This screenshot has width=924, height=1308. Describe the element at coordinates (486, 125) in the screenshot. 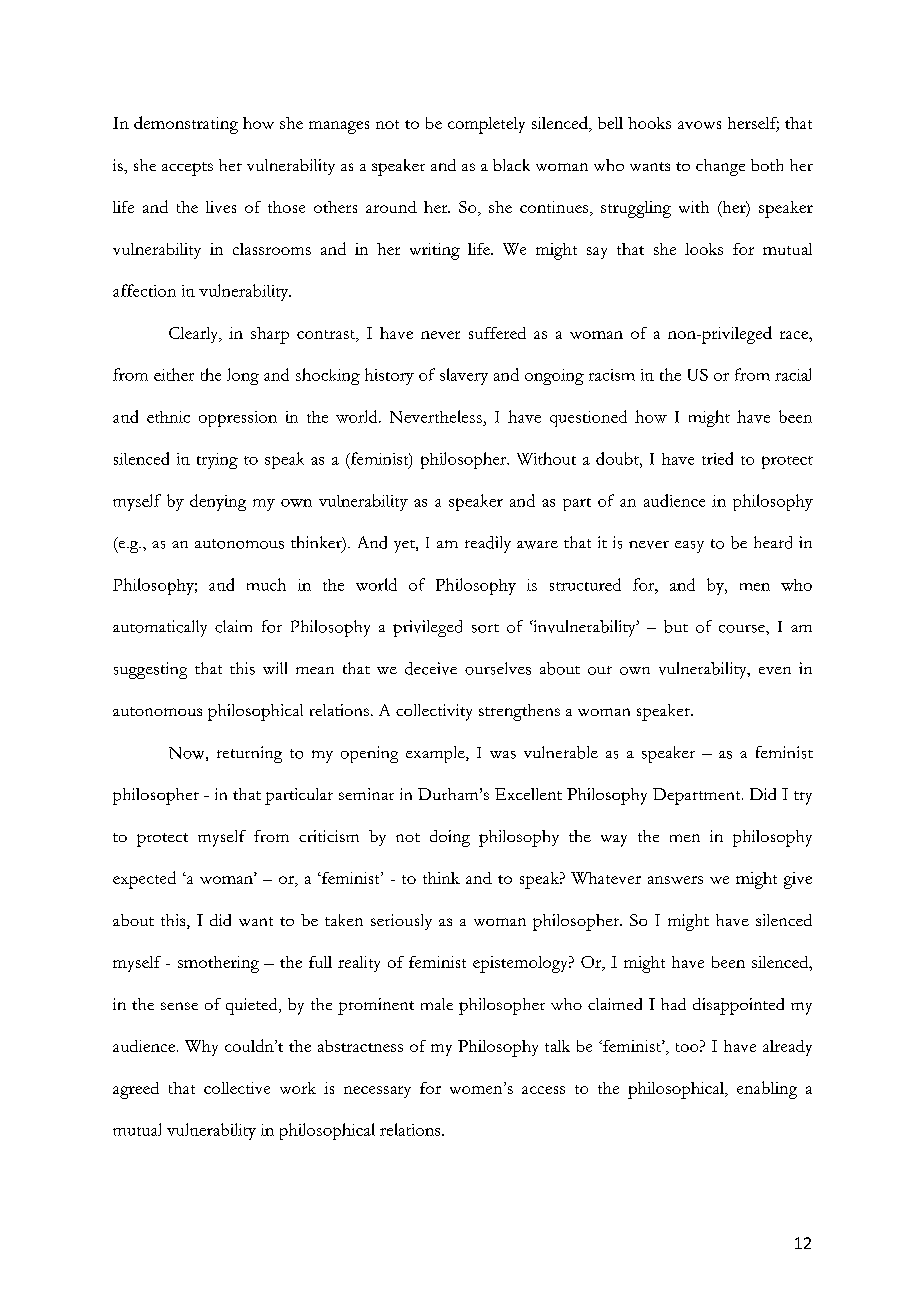

I see `completely` at that location.
